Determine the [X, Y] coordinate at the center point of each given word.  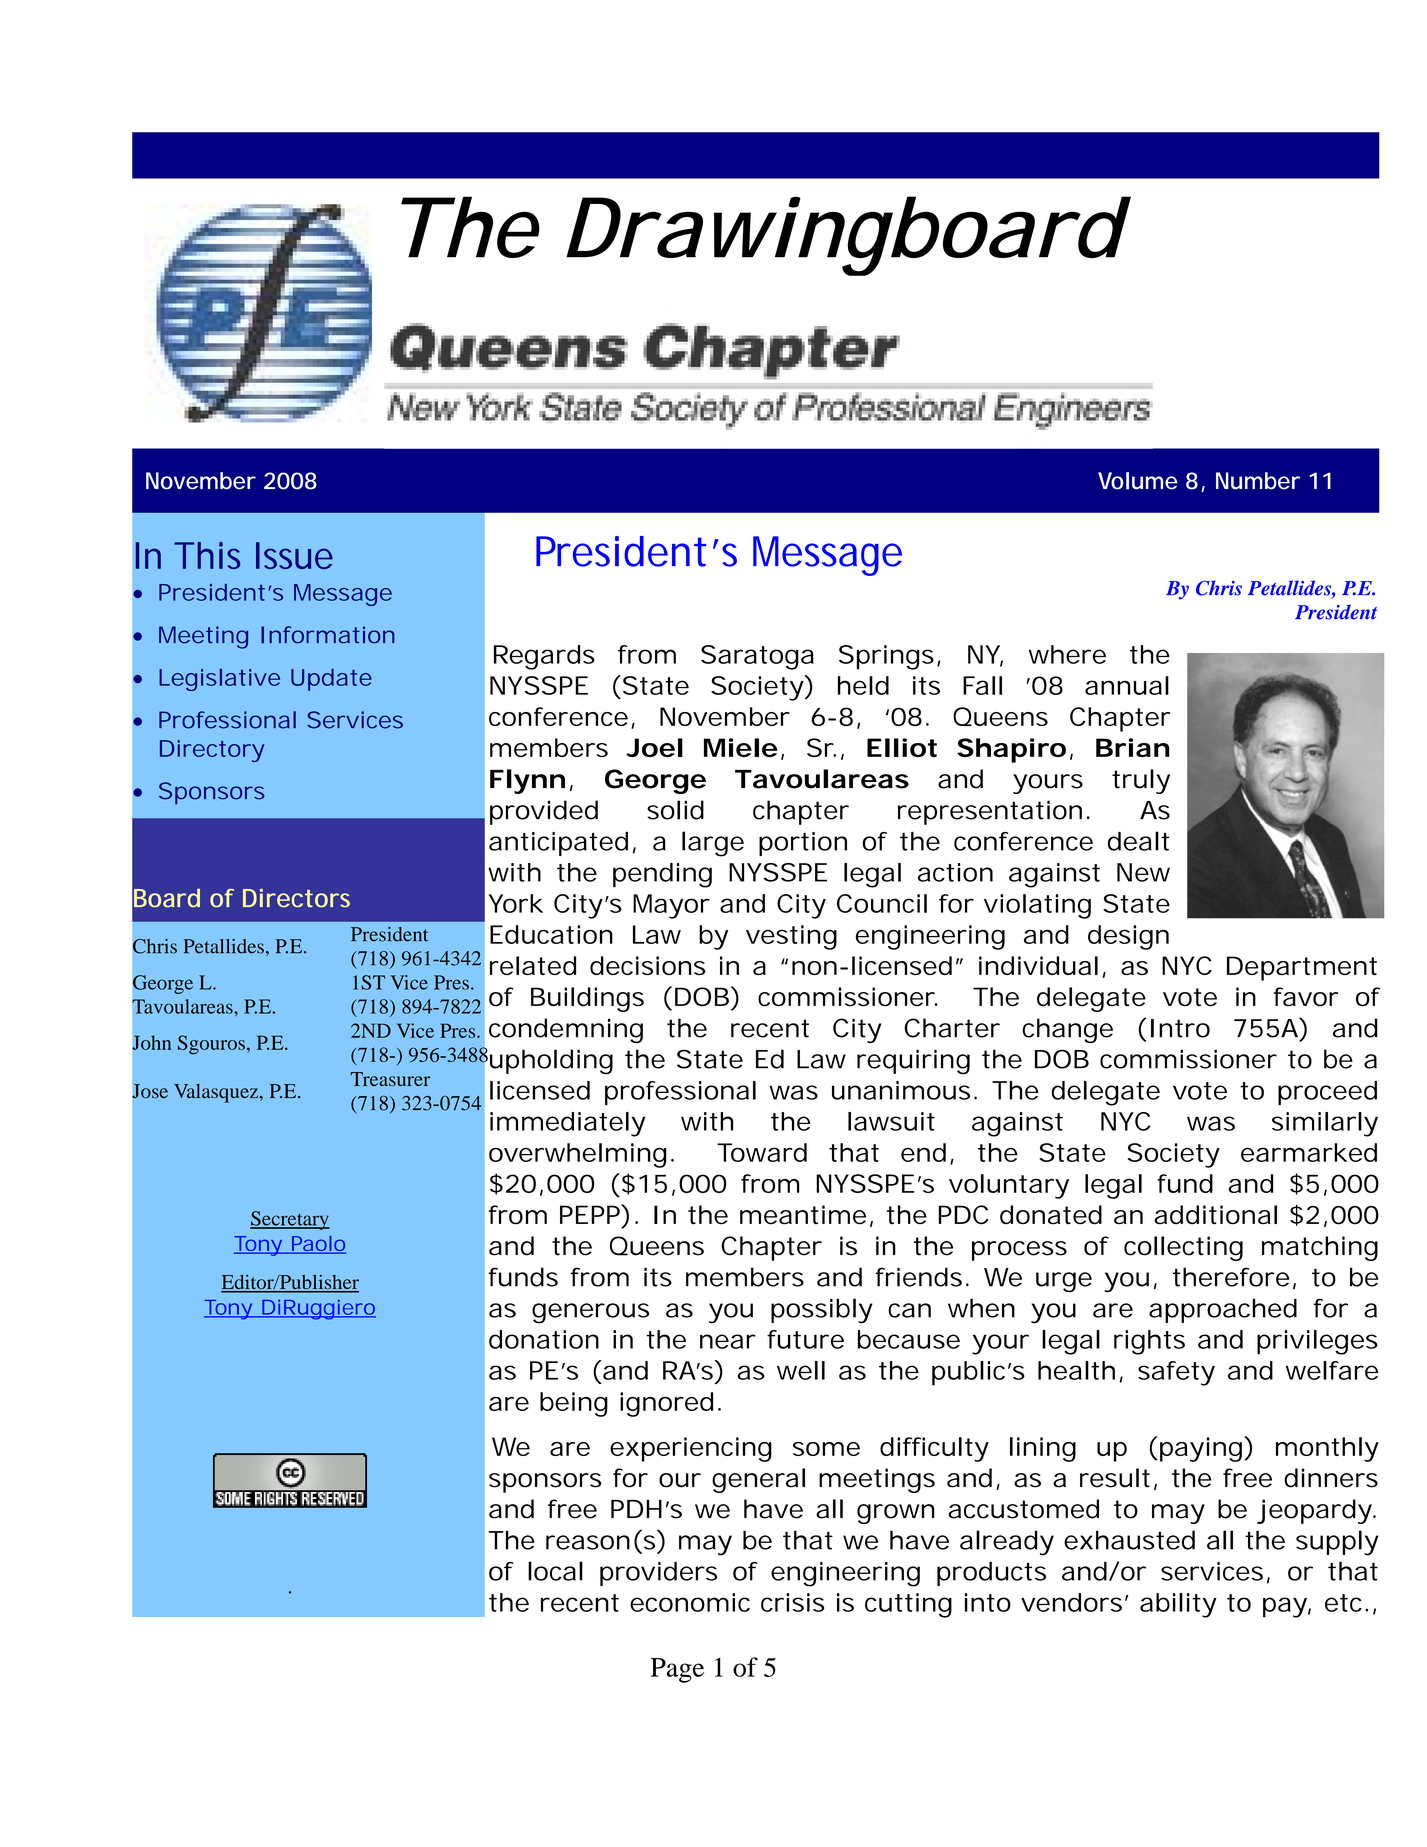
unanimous [904, 1090]
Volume [1138, 481]
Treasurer [390, 1079]
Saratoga [757, 657]
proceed [1327, 1093]
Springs [889, 657]
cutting [908, 1605]
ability [1178, 1605]
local [555, 1571]
